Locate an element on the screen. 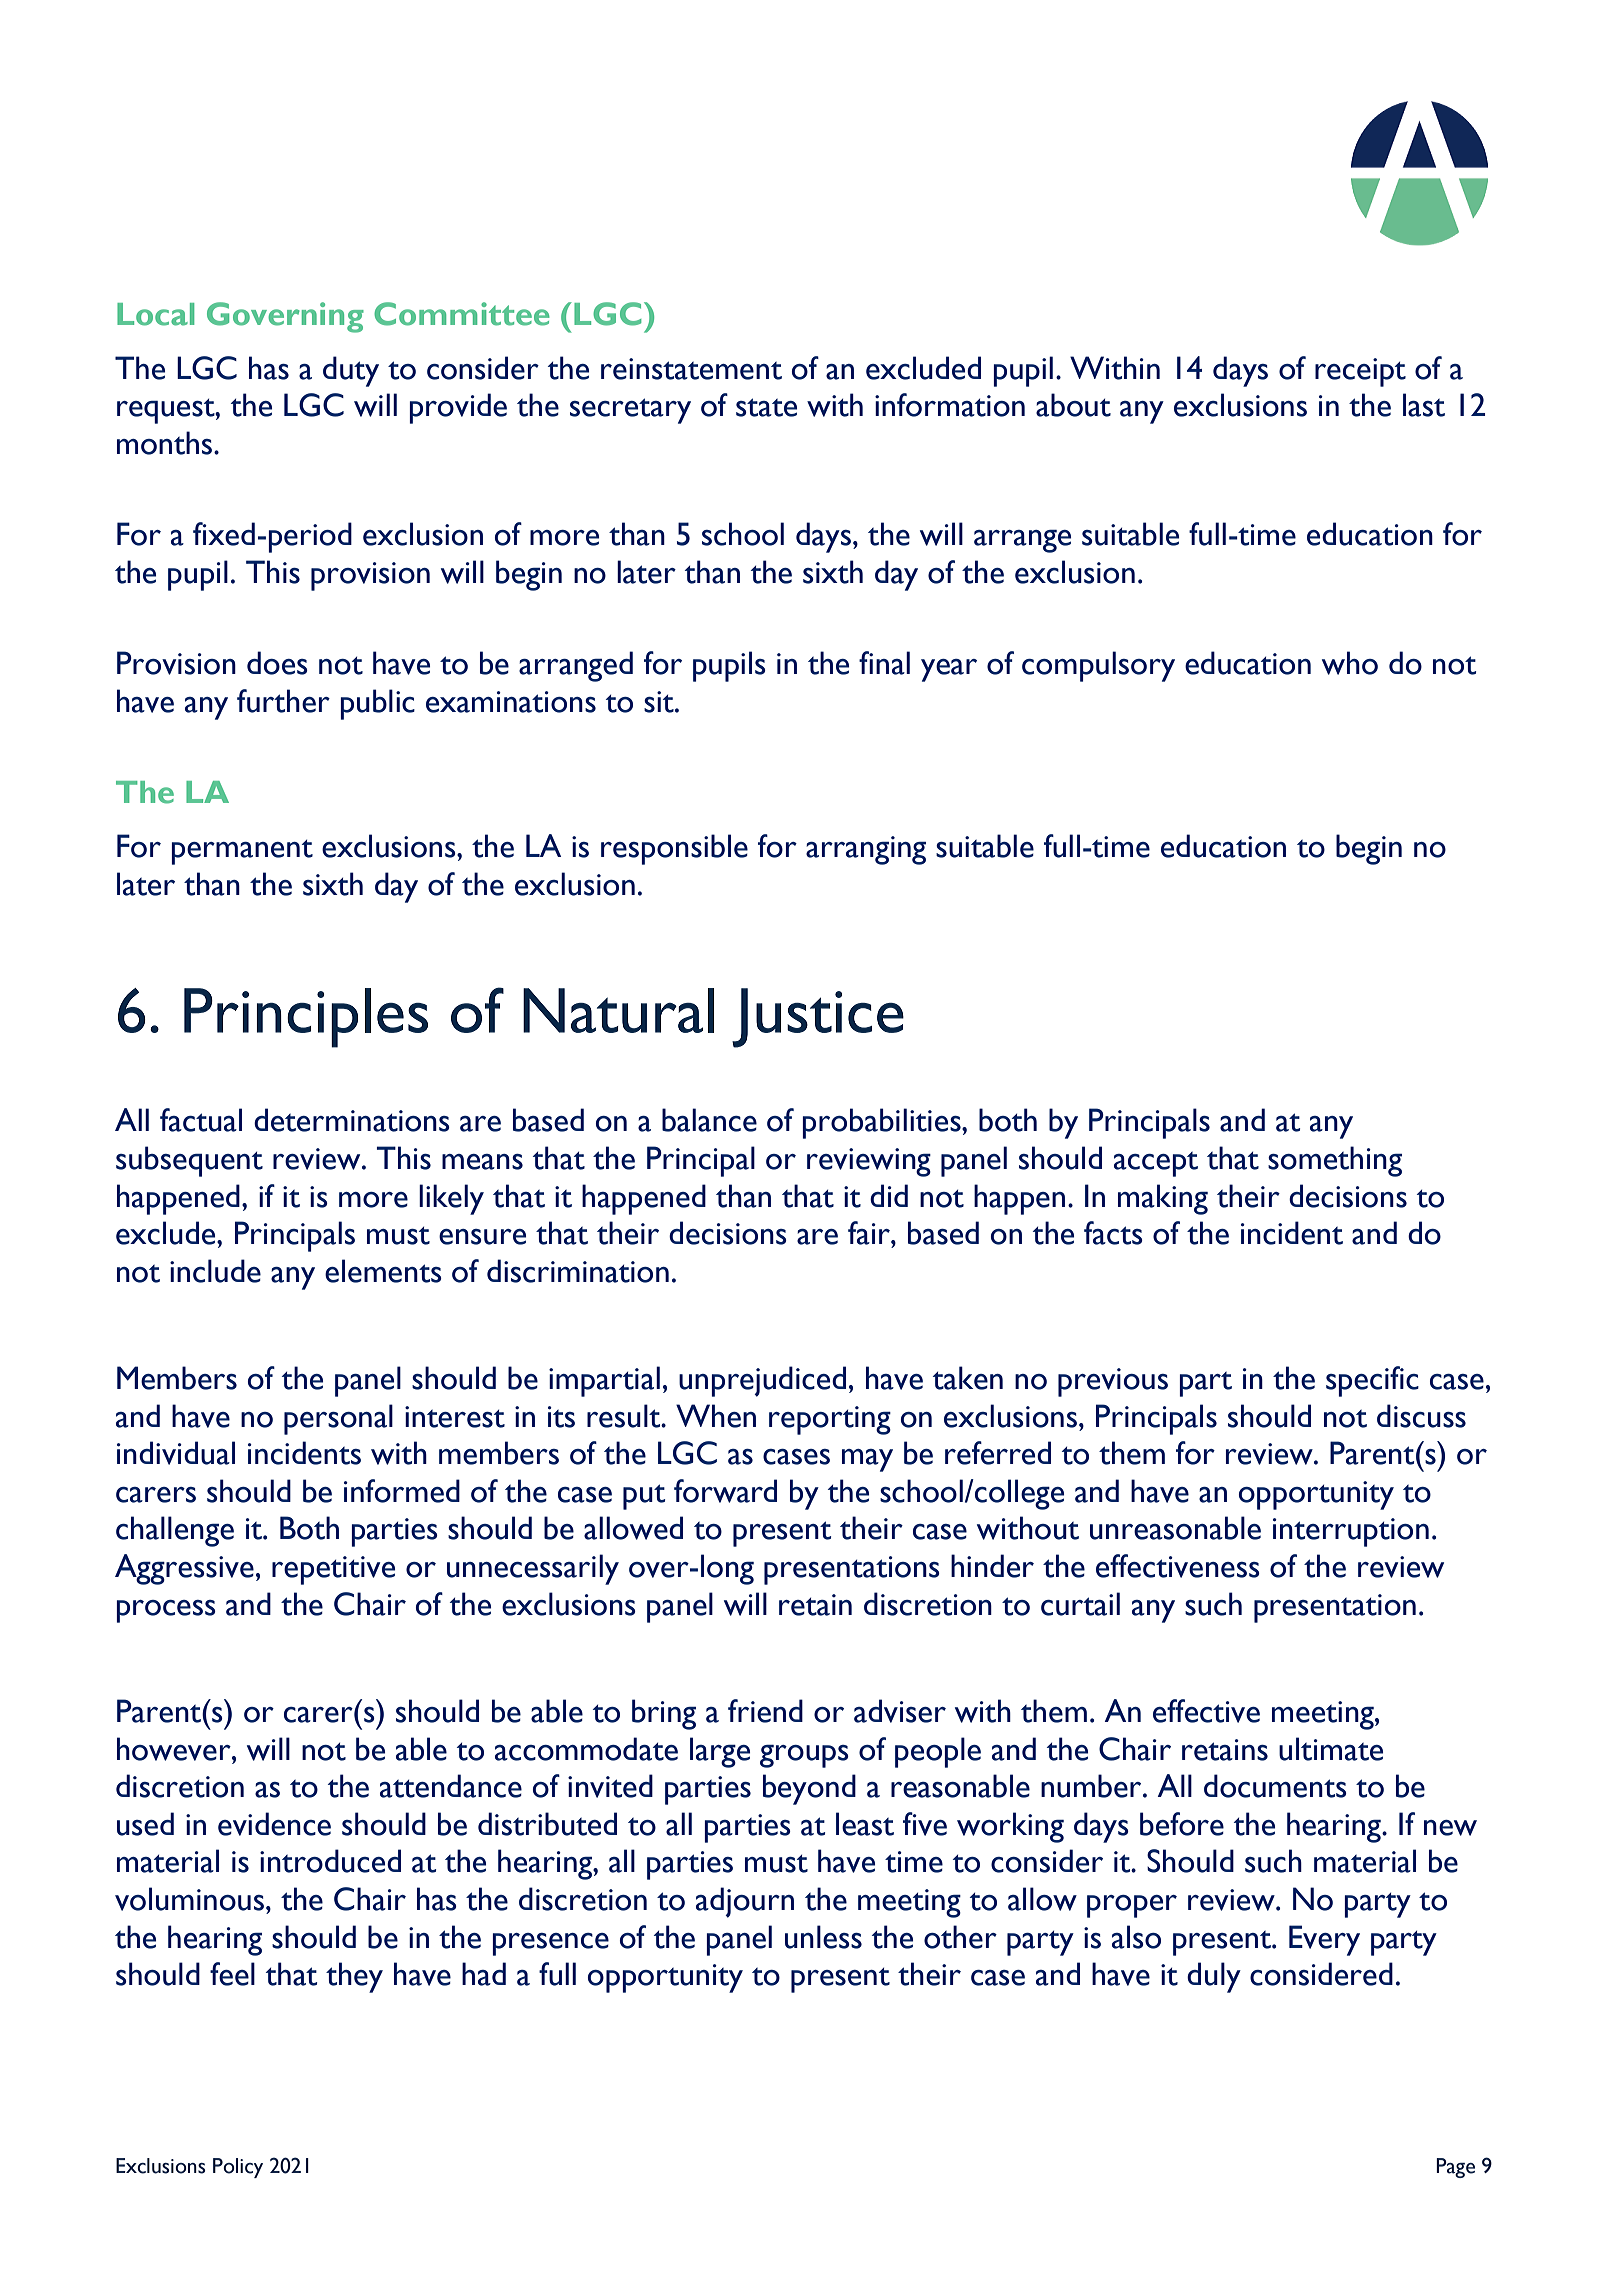  receipt is located at coordinates (1360, 372).
